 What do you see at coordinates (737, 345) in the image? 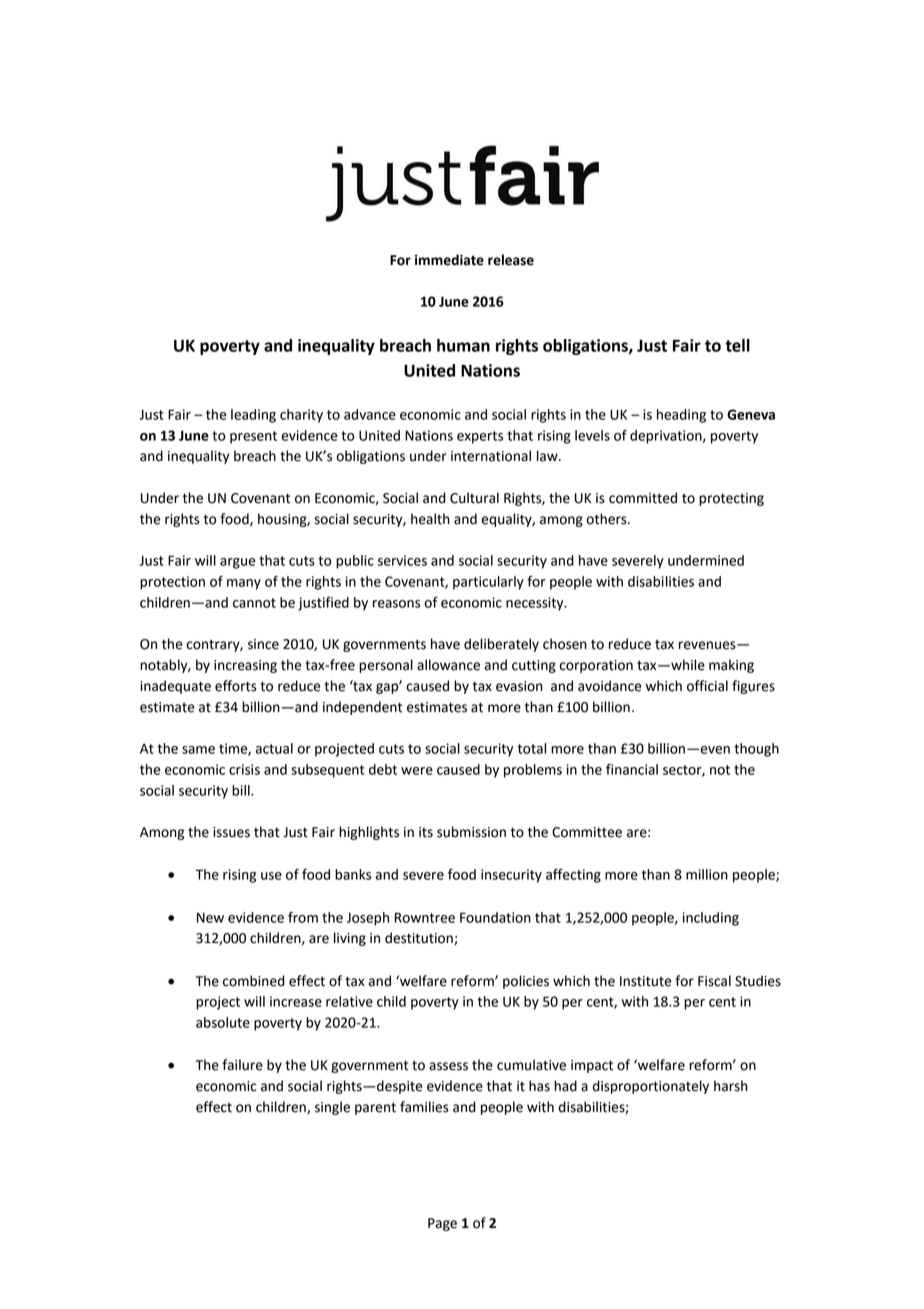
I see `tell` at bounding box center [737, 345].
